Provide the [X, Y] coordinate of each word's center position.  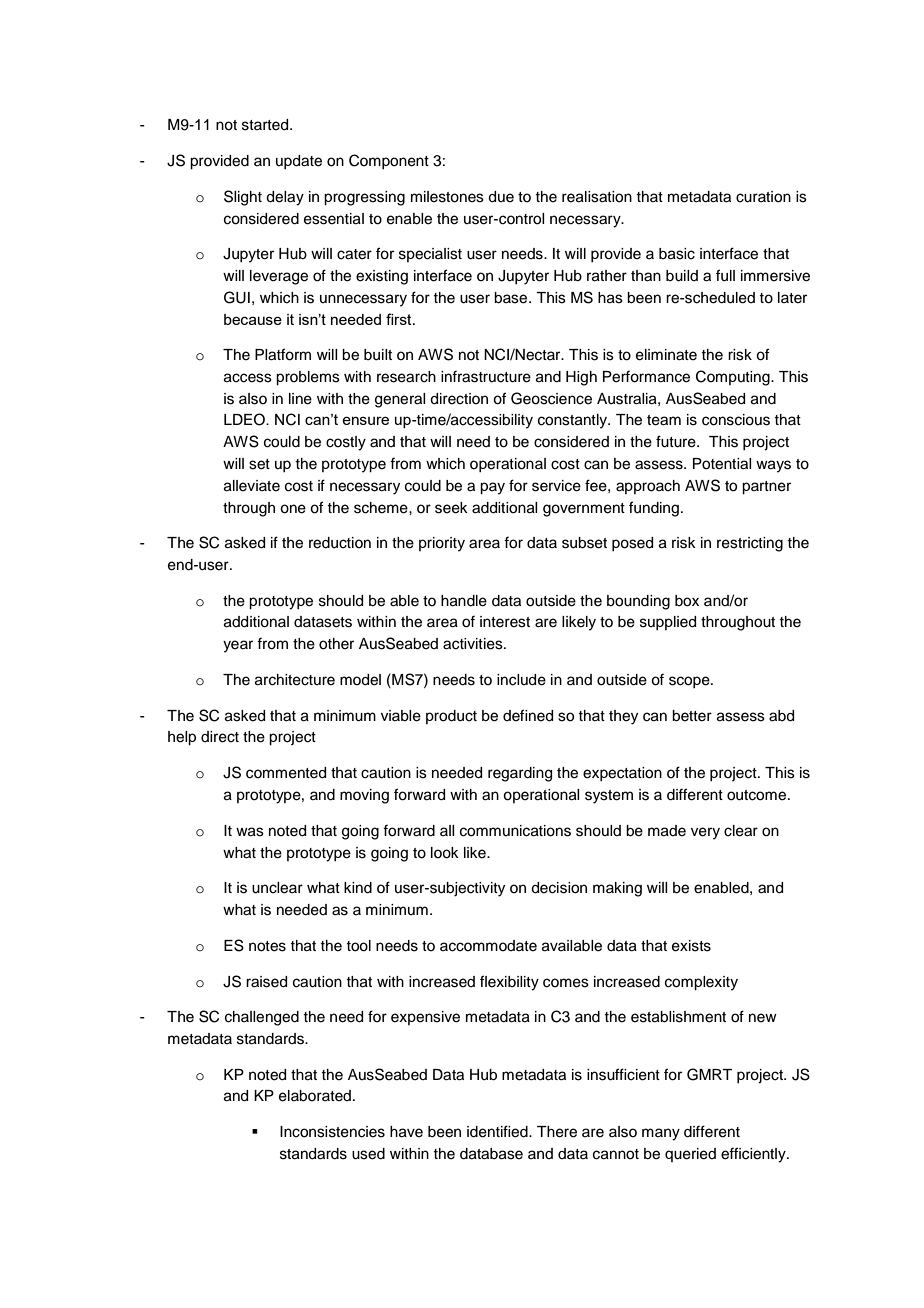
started [266, 125]
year [238, 646]
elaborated [315, 1096]
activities [474, 644]
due [501, 197]
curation [763, 197]
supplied [668, 623]
